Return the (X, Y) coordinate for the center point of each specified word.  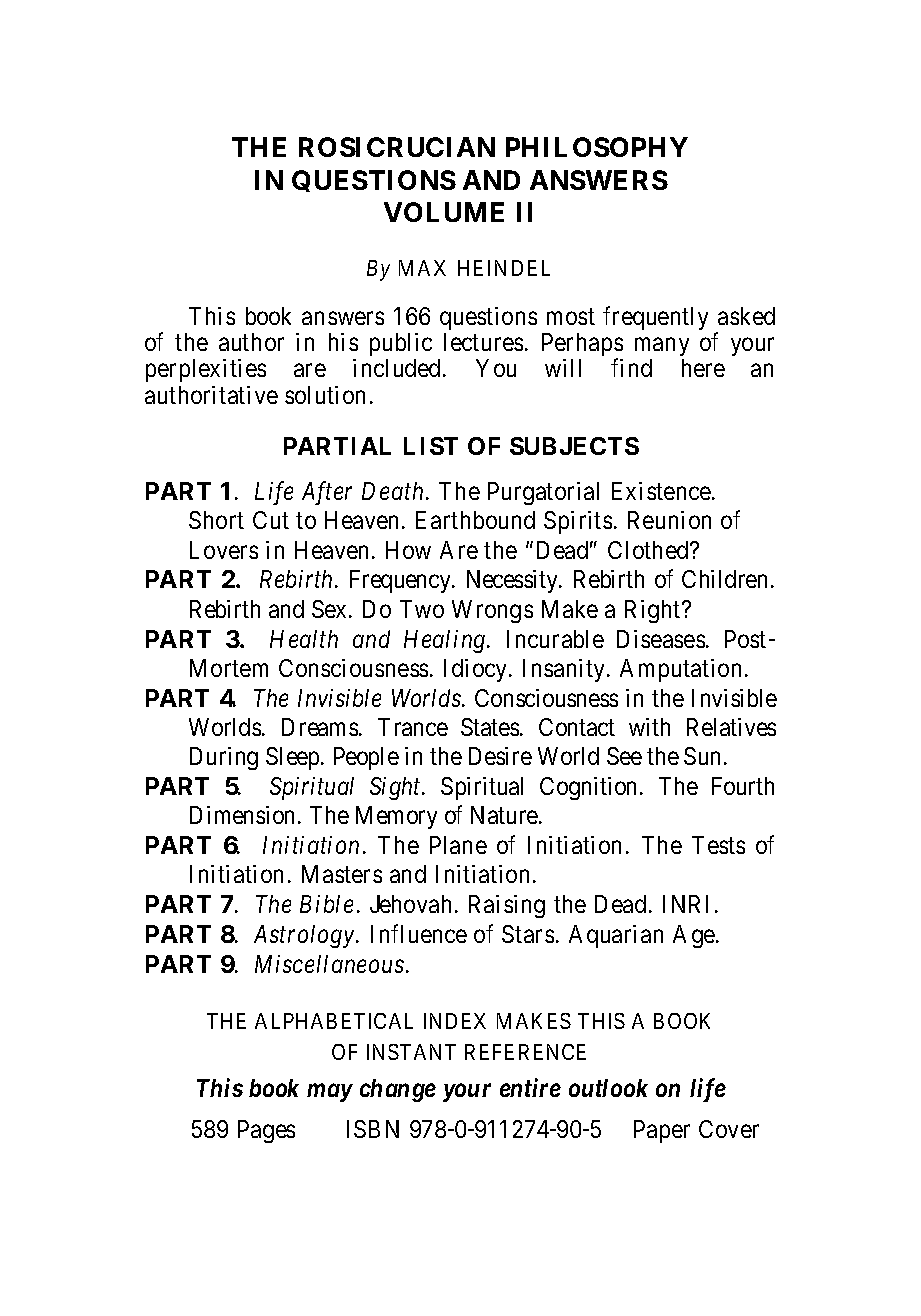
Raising (507, 906)
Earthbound (475, 520)
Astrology (304, 936)
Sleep (292, 758)
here (703, 368)
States (490, 727)
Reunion (669, 520)
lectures (483, 342)
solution (325, 395)
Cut (271, 520)
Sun (702, 756)
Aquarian (616, 936)
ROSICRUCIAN (397, 147)
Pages (266, 1131)
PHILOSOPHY (597, 147)
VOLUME (444, 212)
